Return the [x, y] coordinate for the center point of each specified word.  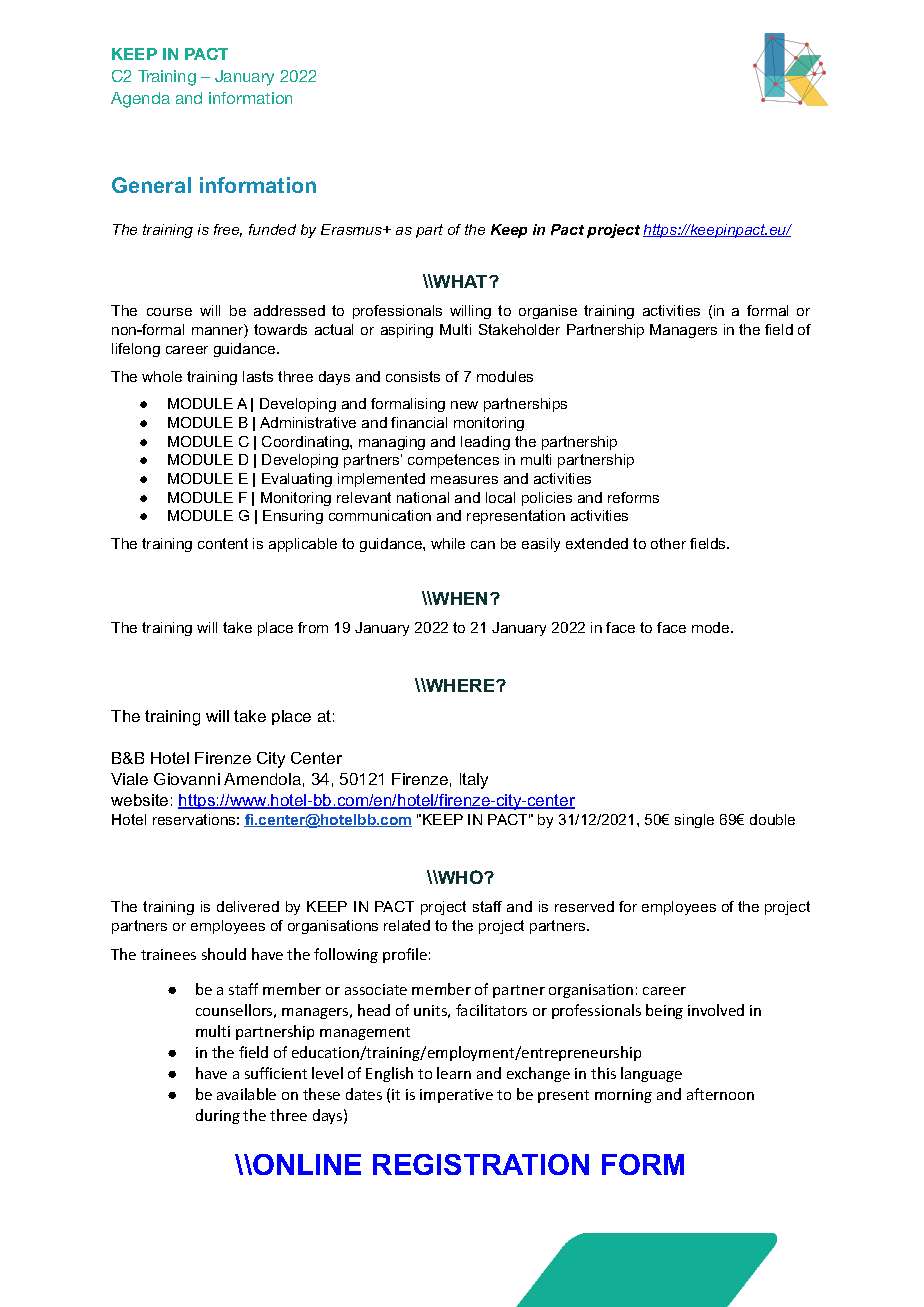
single [694, 821]
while [448, 543]
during [218, 1116]
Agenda [140, 100]
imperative [456, 1096]
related [407, 925]
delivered [248, 906]
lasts [258, 376]
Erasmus [353, 229]
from [313, 627]
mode [712, 627]
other [668, 543]
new [464, 405]
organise [548, 312]
